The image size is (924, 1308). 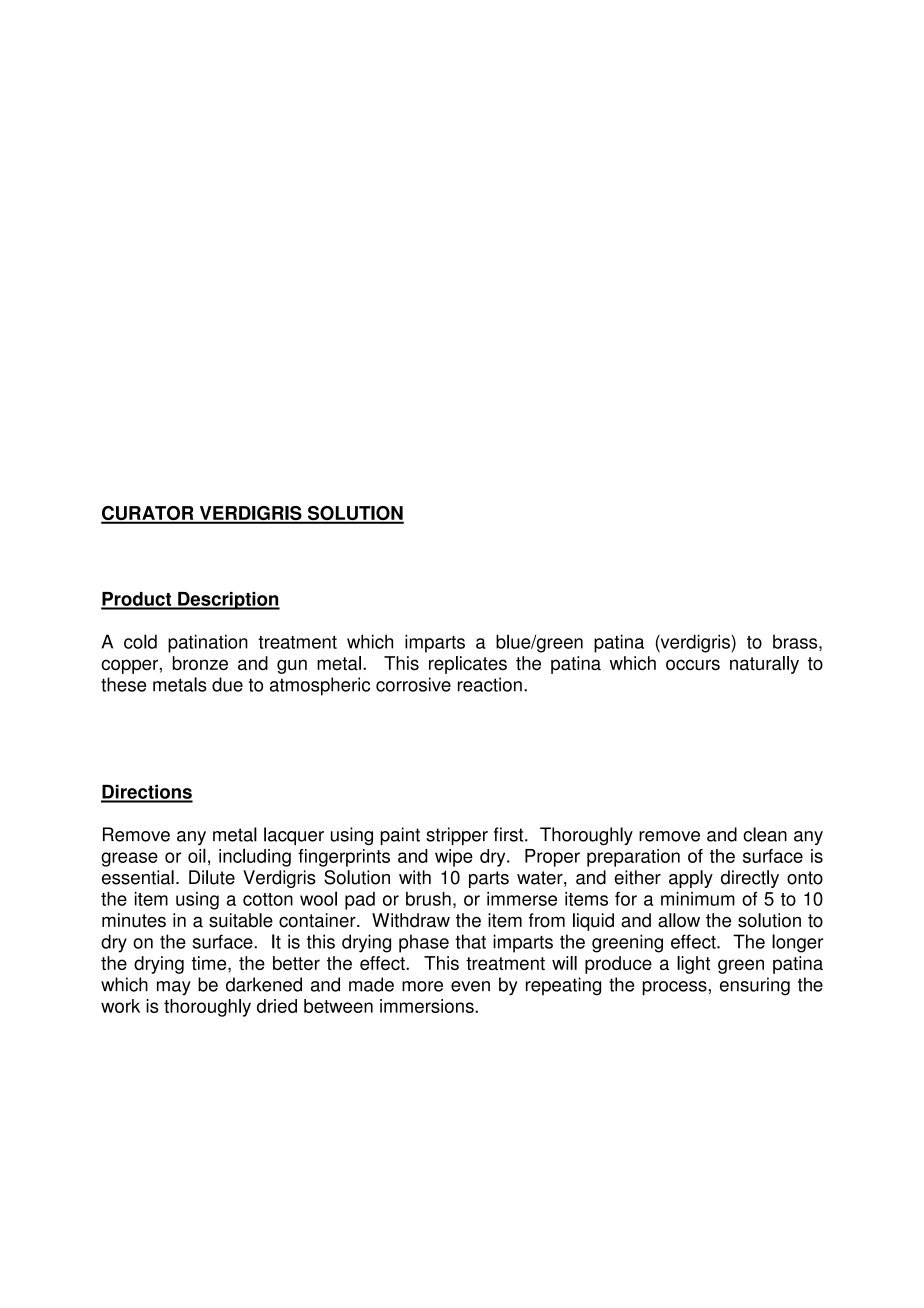 I want to click on CURATOR, so click(x=148, y=514).
